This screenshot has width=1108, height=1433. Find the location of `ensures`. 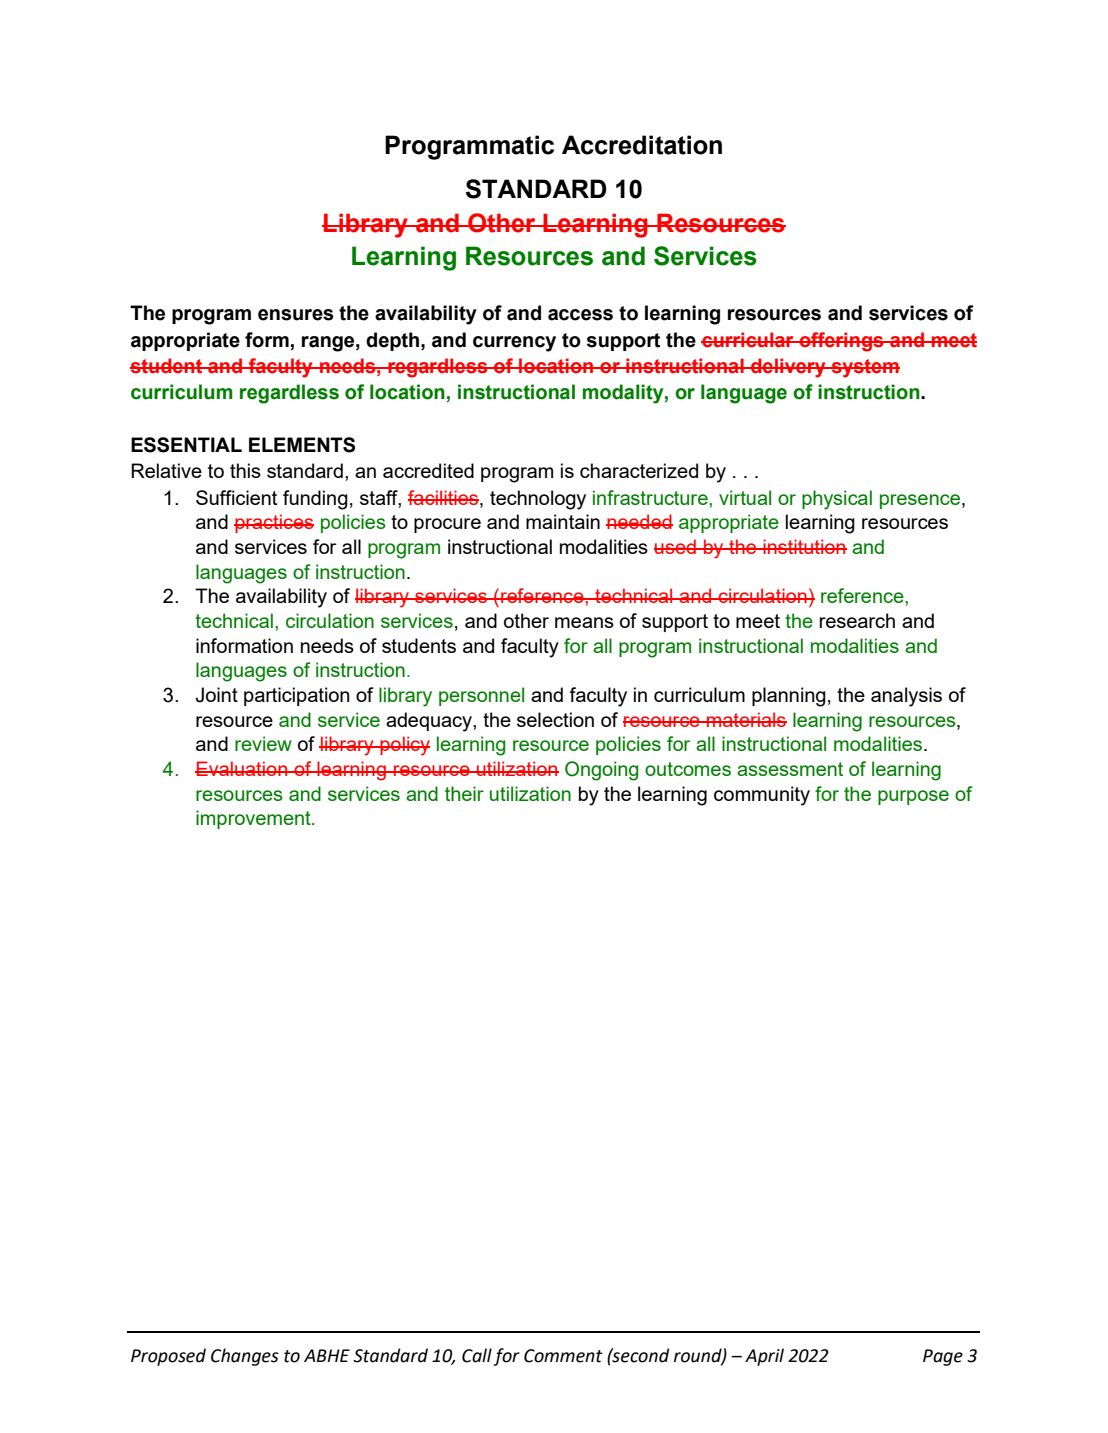

ensures is located at coordinates (296, 315).
